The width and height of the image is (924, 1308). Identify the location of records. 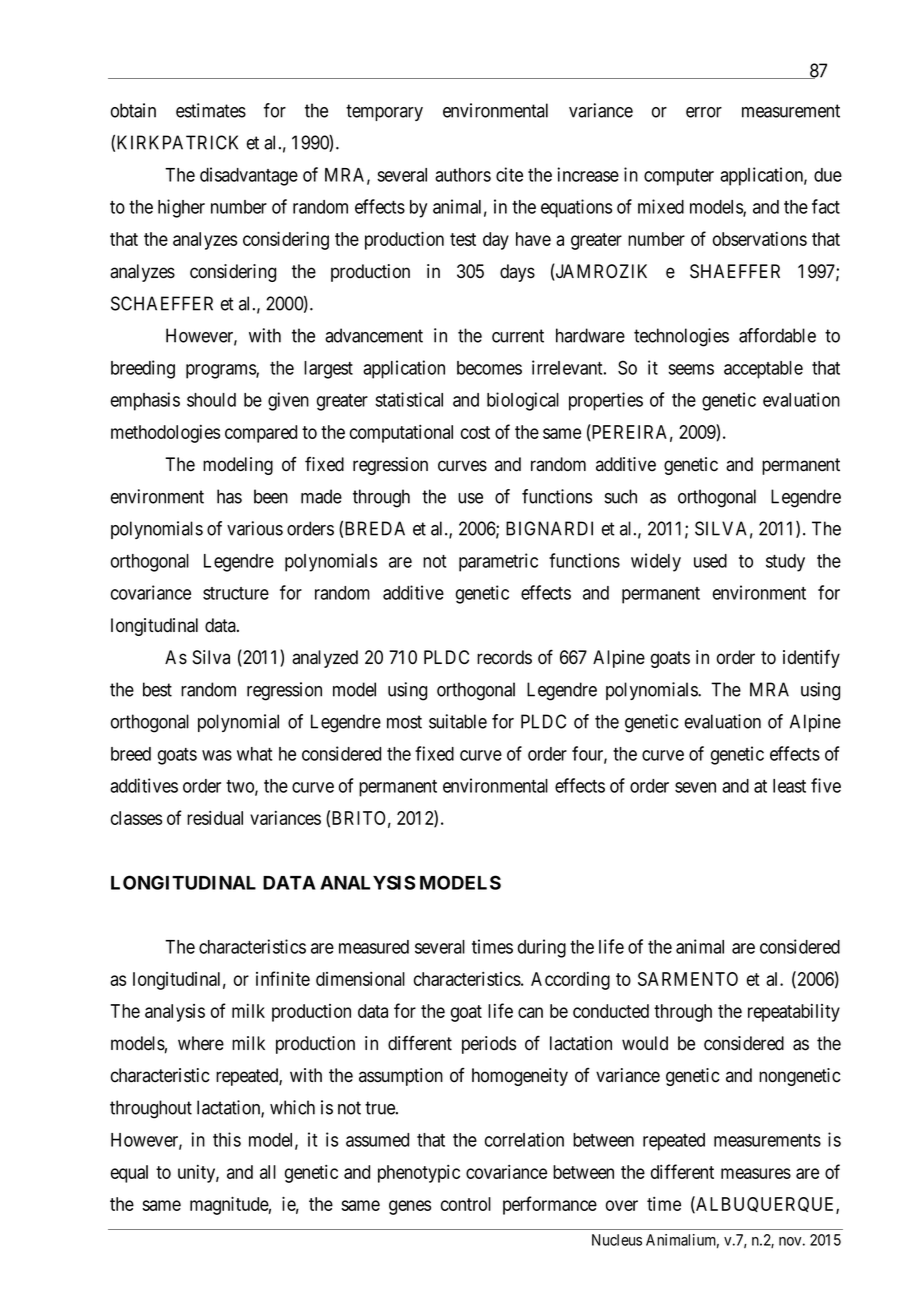
(504, 657).
